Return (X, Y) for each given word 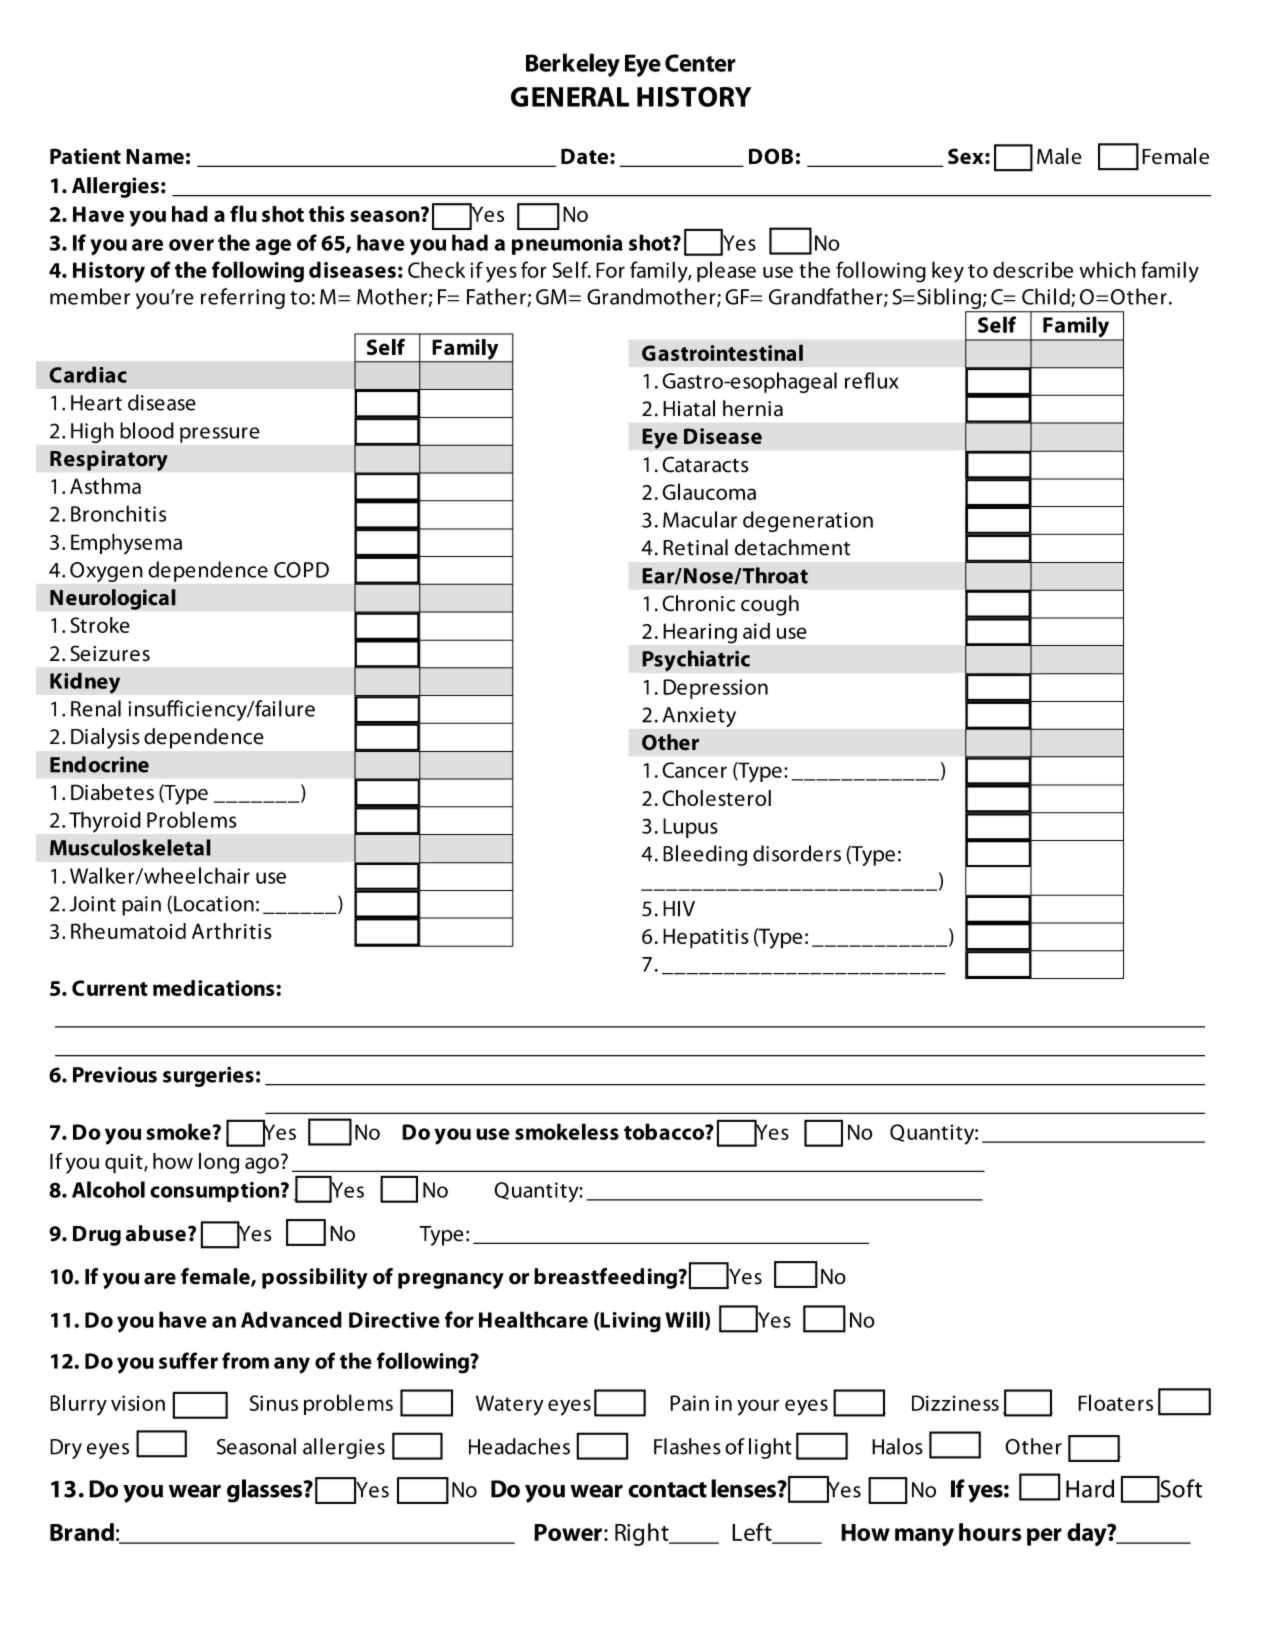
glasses (266, 1491)
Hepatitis (706, 938)
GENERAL (570, 97)
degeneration (808, 521)
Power (568, 1532)
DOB (771, 156)
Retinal (695, 547)
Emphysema (126, 544)
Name (155, 156)
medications (215, 988)
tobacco (665, 1131)
